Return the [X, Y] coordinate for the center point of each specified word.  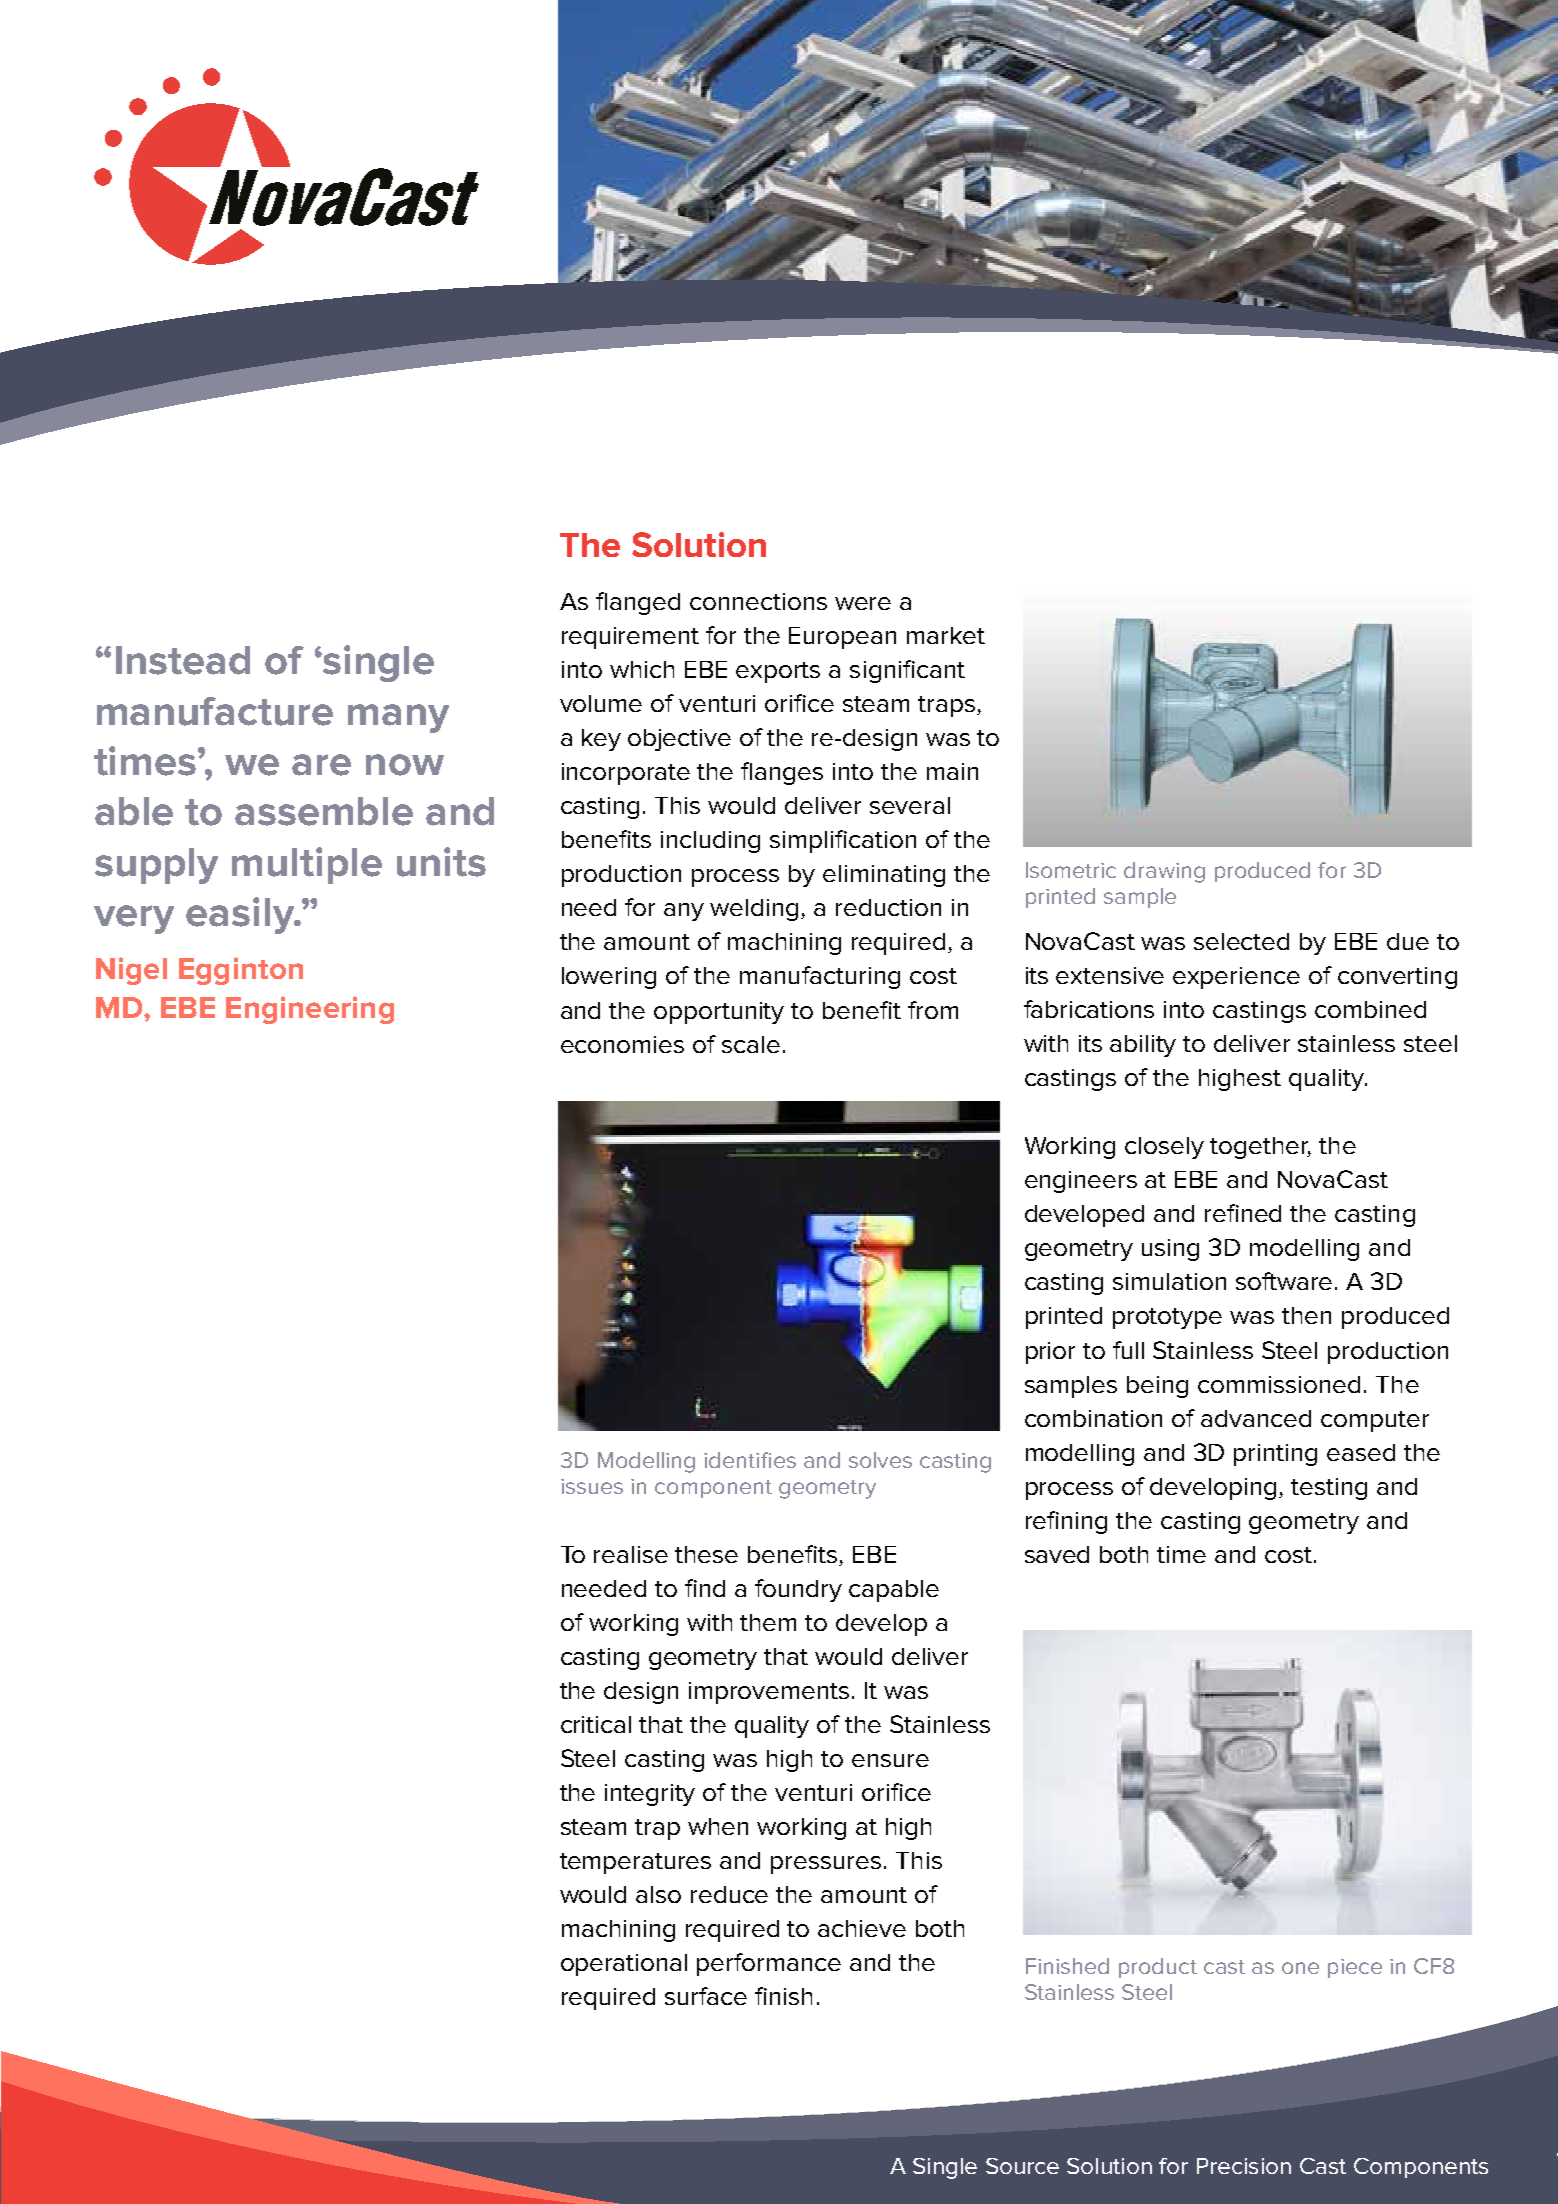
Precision [1244, 2166]
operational [624, 1965]
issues [592, 1486]
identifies [750, 1460]
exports [778, 672]
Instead [183, 660]
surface [706, 1996]
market [946, 635]
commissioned [1279, 1384]
